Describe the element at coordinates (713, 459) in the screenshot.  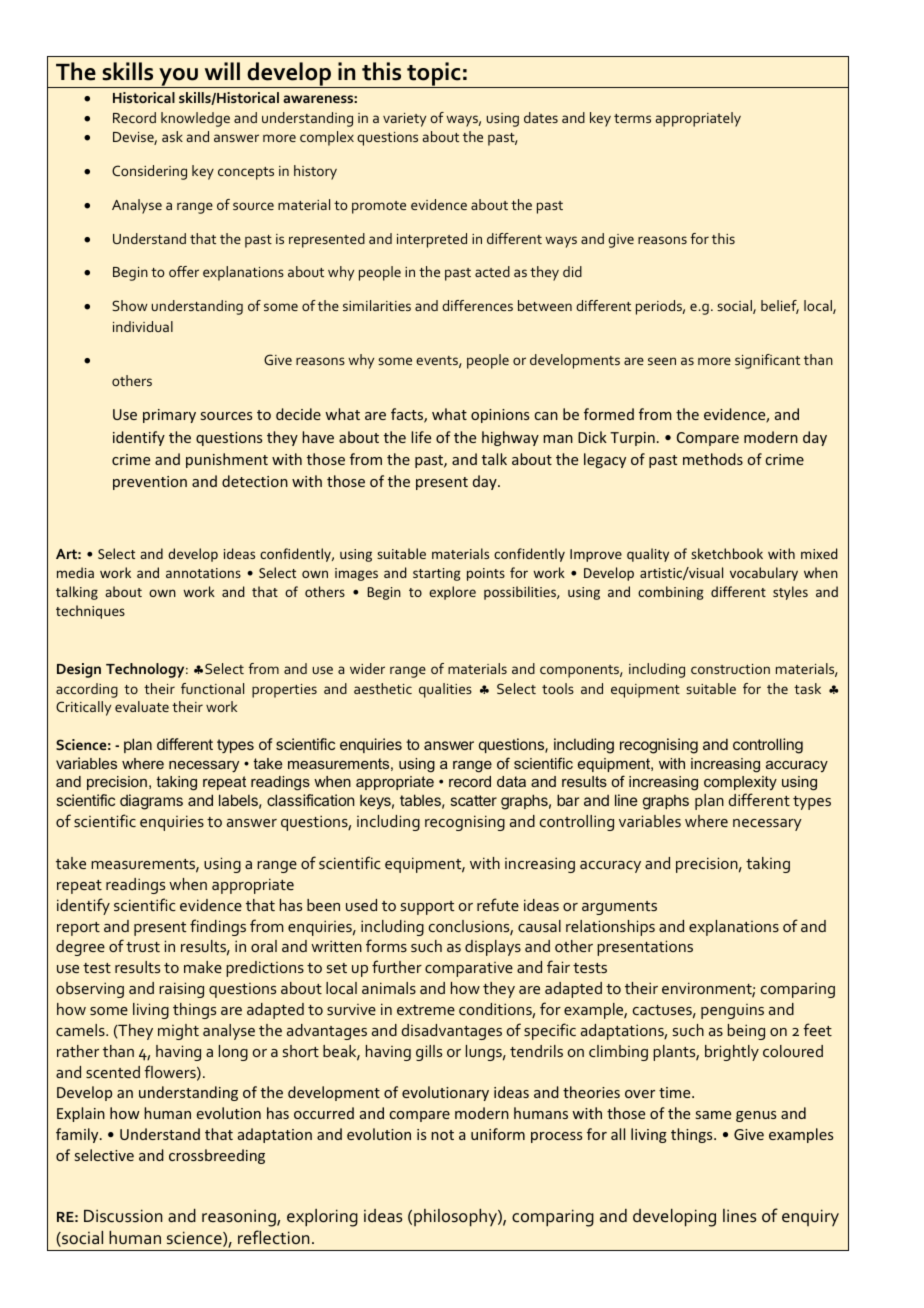
I see `methods` at that location.
